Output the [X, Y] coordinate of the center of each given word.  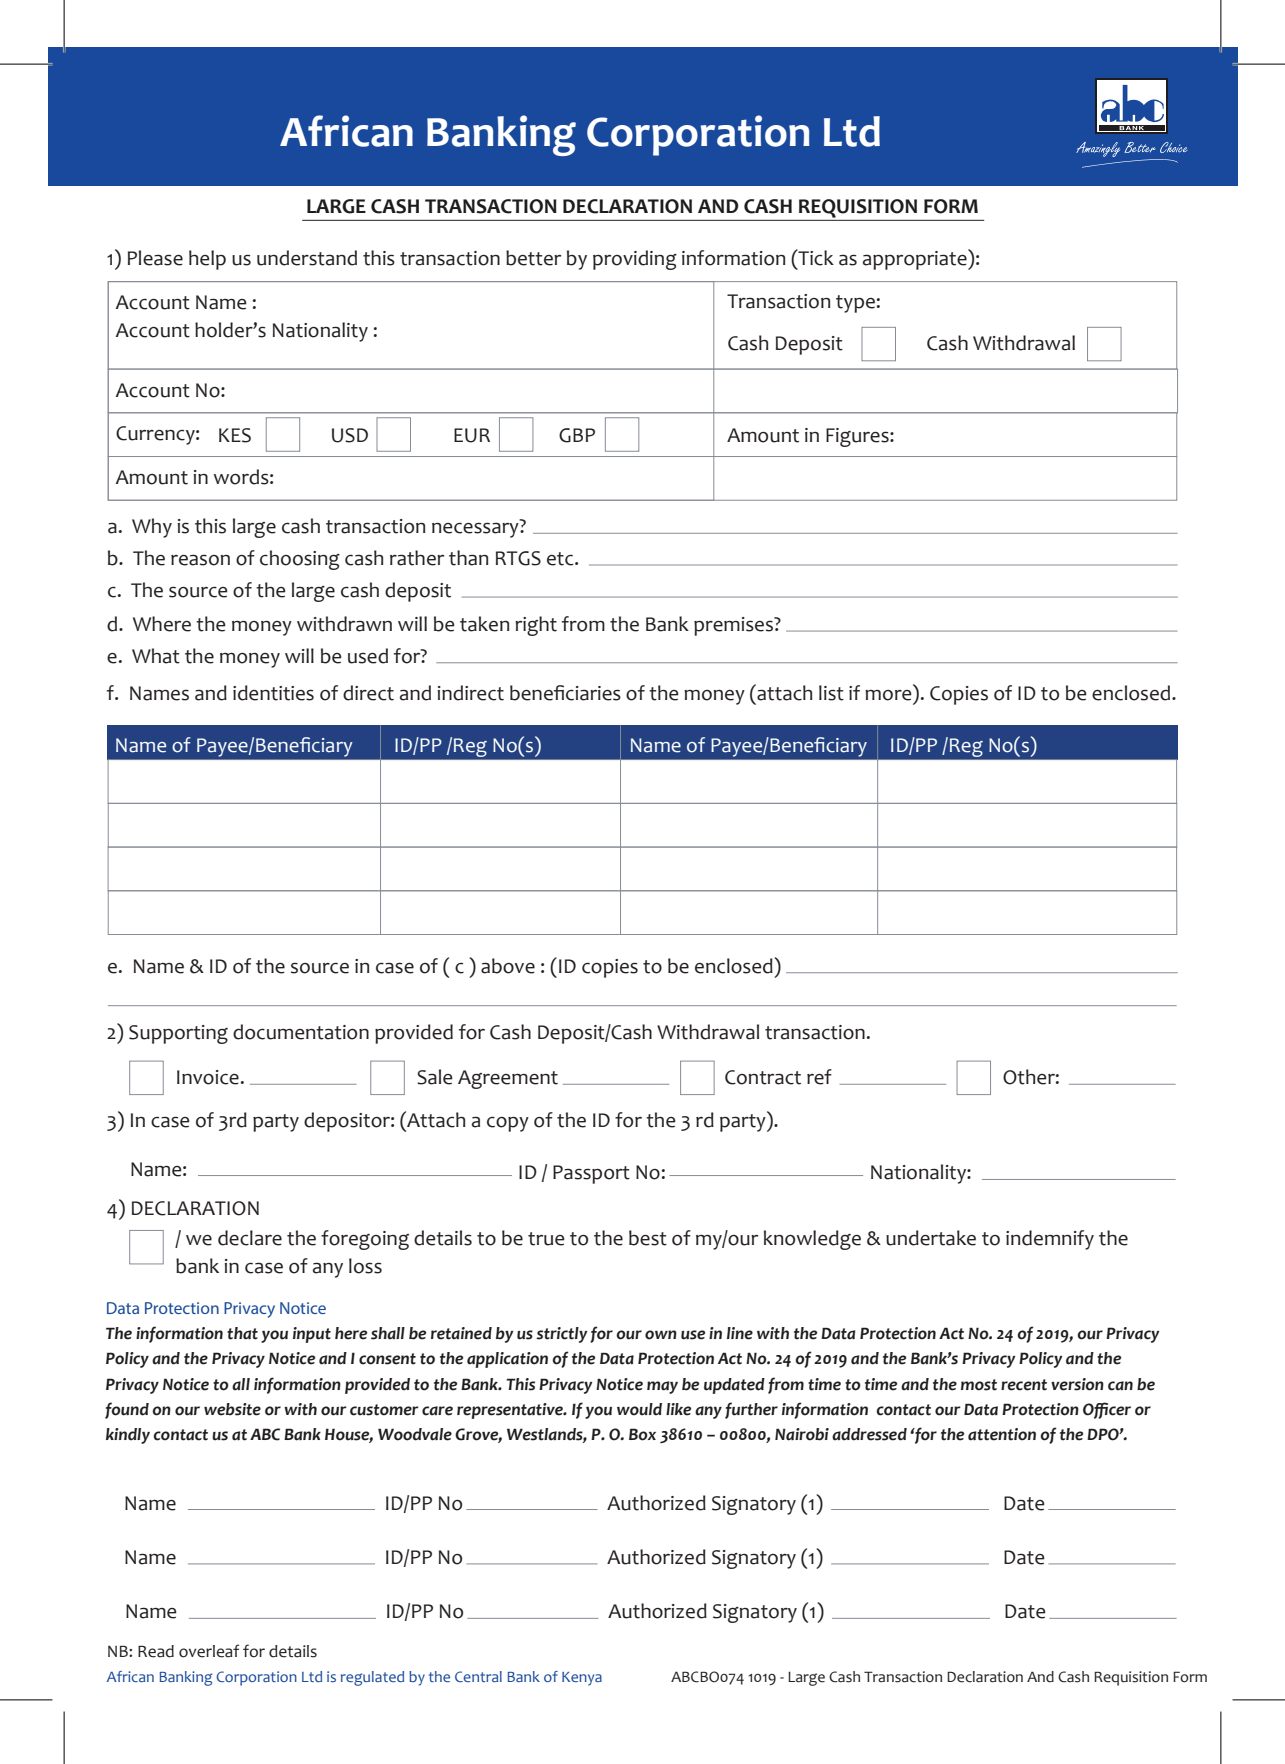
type [855, 304]
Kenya [582, 1679]
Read [156, 1651]
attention [1002, 1434]
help [207, 260]
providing [635, 260]
